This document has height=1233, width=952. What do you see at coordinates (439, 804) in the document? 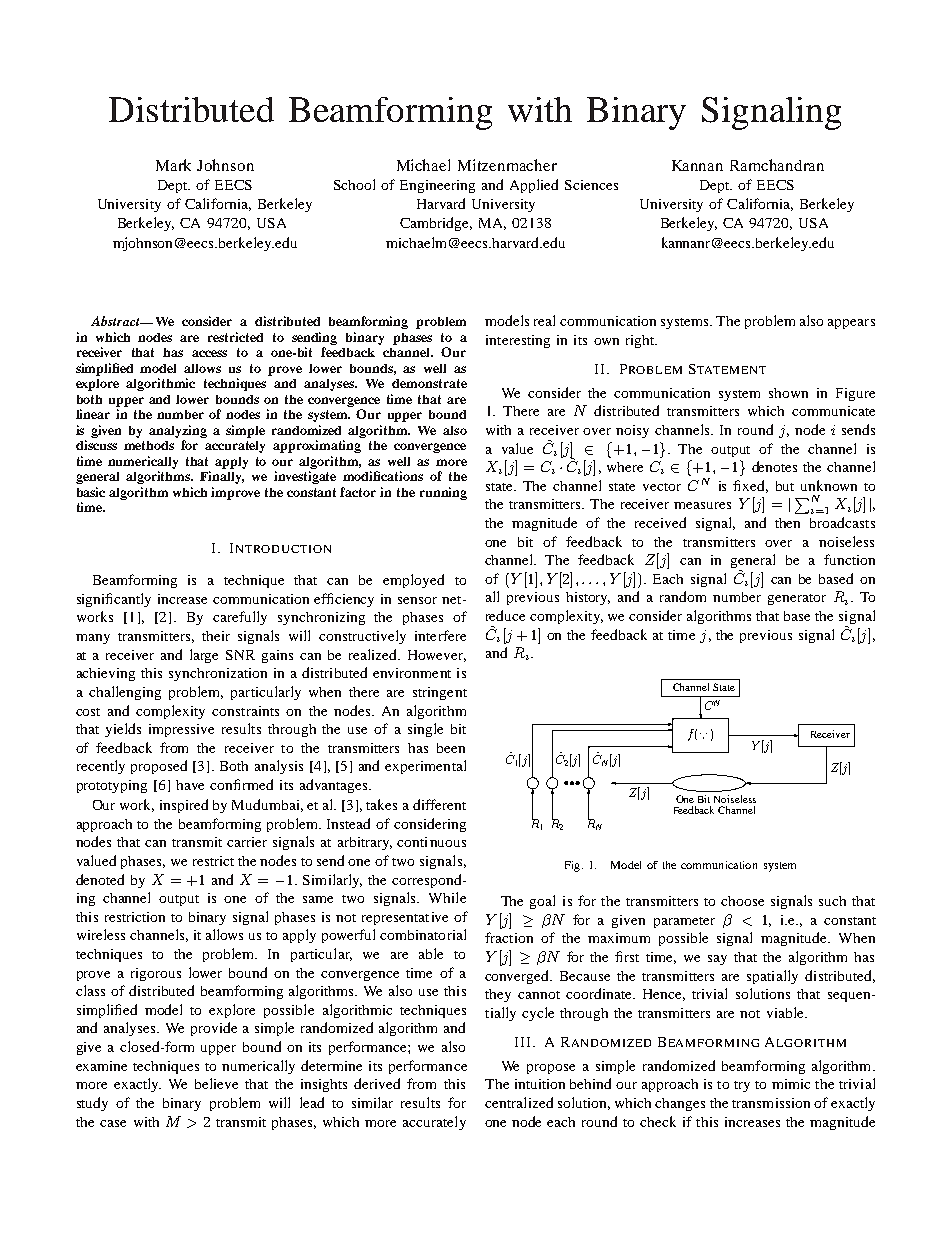
I see `different` at bounding box center [439, 804].
